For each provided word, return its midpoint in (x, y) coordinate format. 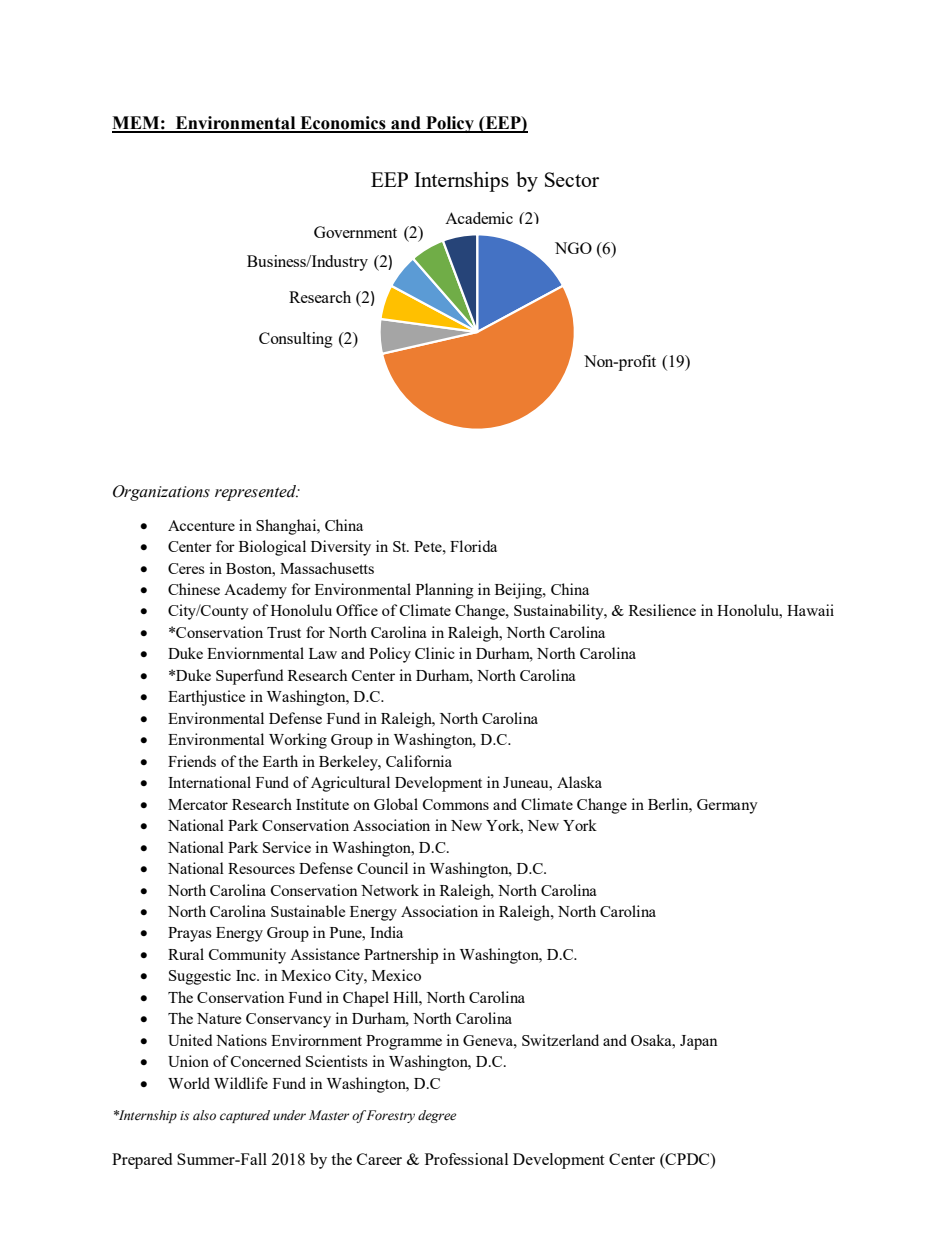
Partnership (401, 956)
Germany (727, 806)
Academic (479, 218)
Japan (699, 1042)
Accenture (201, 525)
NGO (573, 248)
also (204, 1115)
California (419, 761)
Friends (192, 761)
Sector (572, 179)
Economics (343, 124)
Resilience (662, 610)
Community (247, 956)
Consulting (296, 340)
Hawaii (810, 610)
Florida (473, 546)
